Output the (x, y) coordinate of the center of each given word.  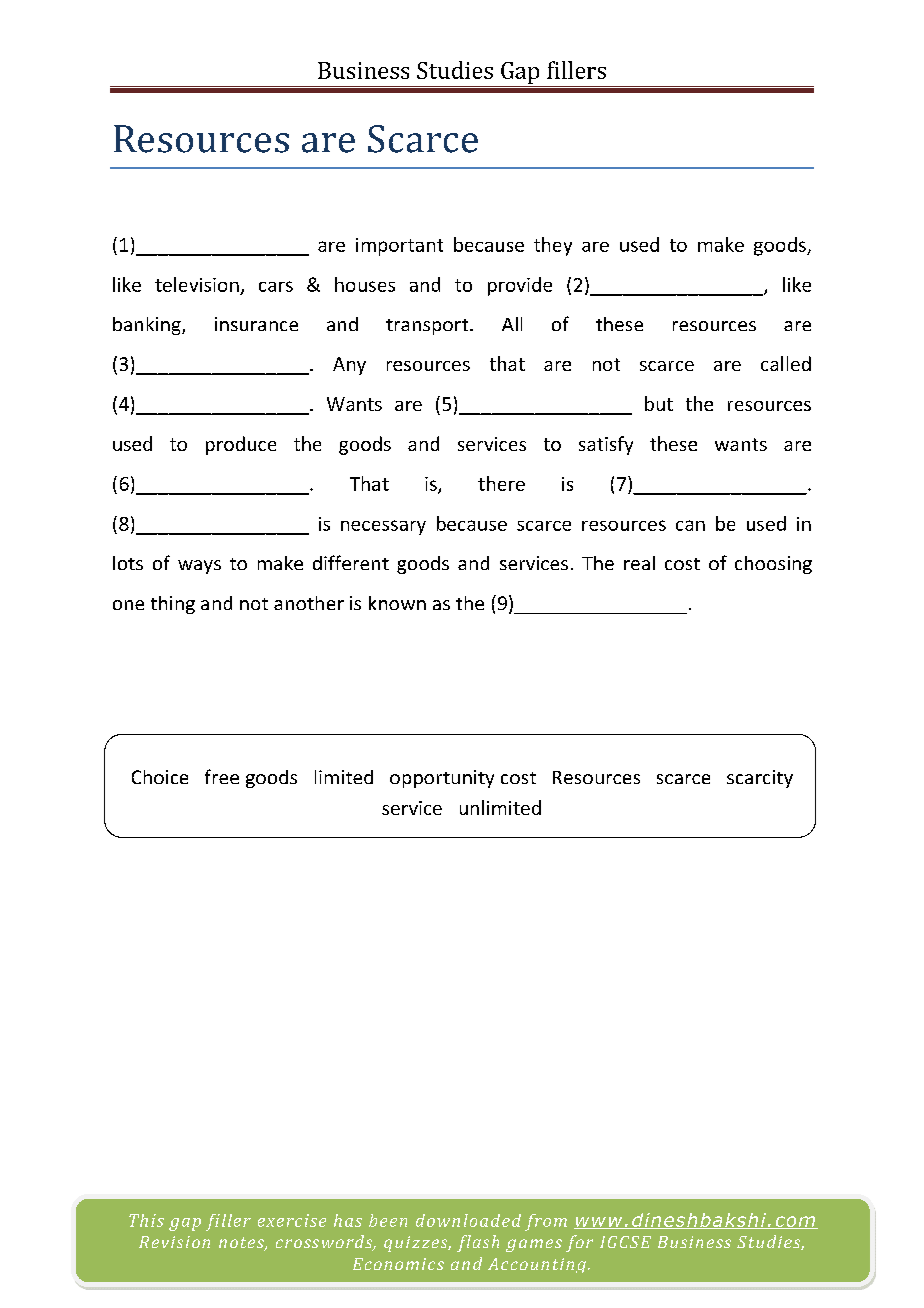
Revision (174, 1242)
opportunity (442, 779)
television (197, 284)
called (786, 363)
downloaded (468, 1220)
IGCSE (625, 1242)
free (222, 776)
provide (520, 286)
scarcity (760, 779)
